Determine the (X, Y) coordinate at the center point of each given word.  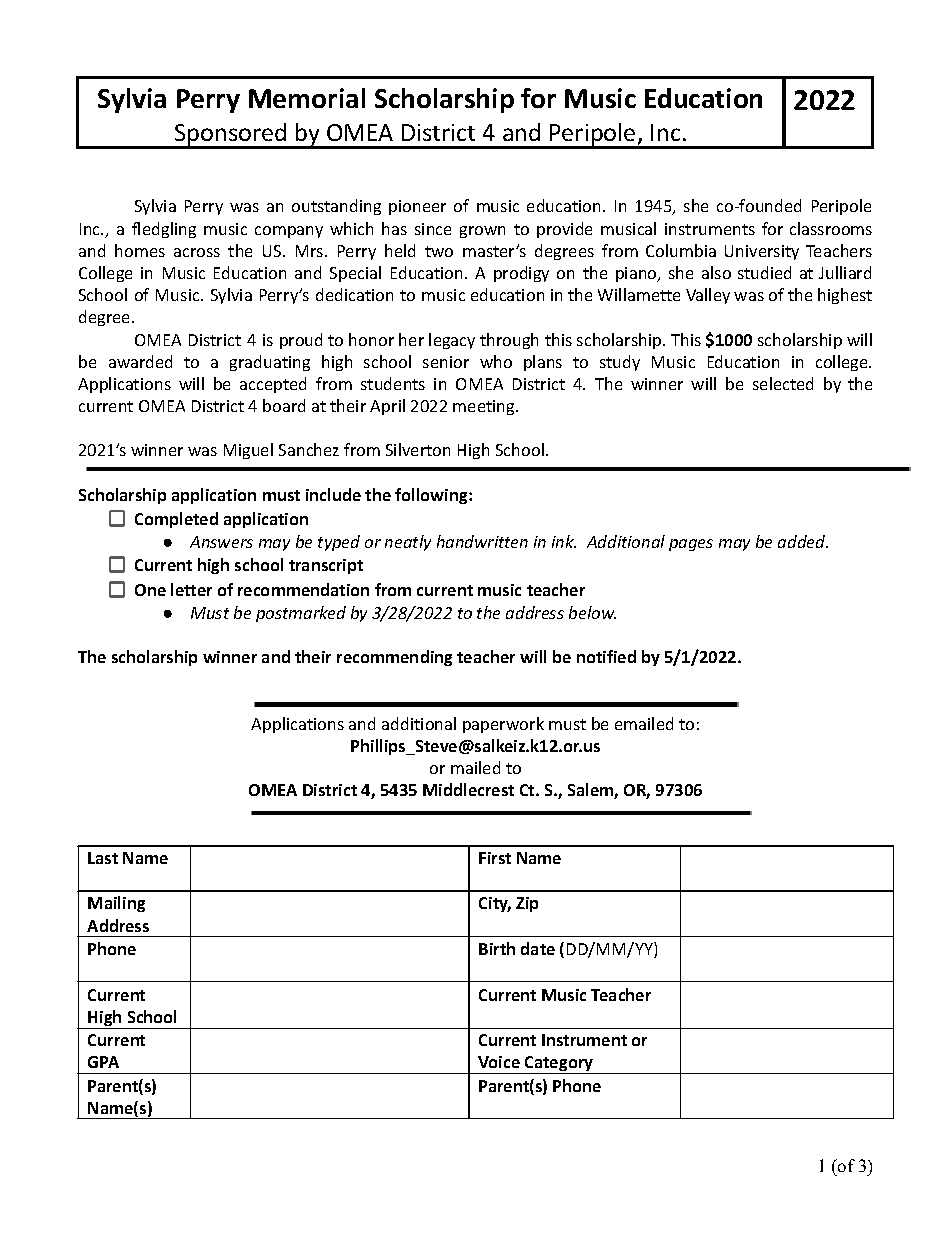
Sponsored (231, 135)
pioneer (417, 207)
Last (103, 858)
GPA (103, 1062)
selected (783, 383)
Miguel (248, 451)
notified (606, 656)
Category (559, 1065)
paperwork (503, 725)
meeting (485, 407)
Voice (499, 1062)
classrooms (831, 228)
